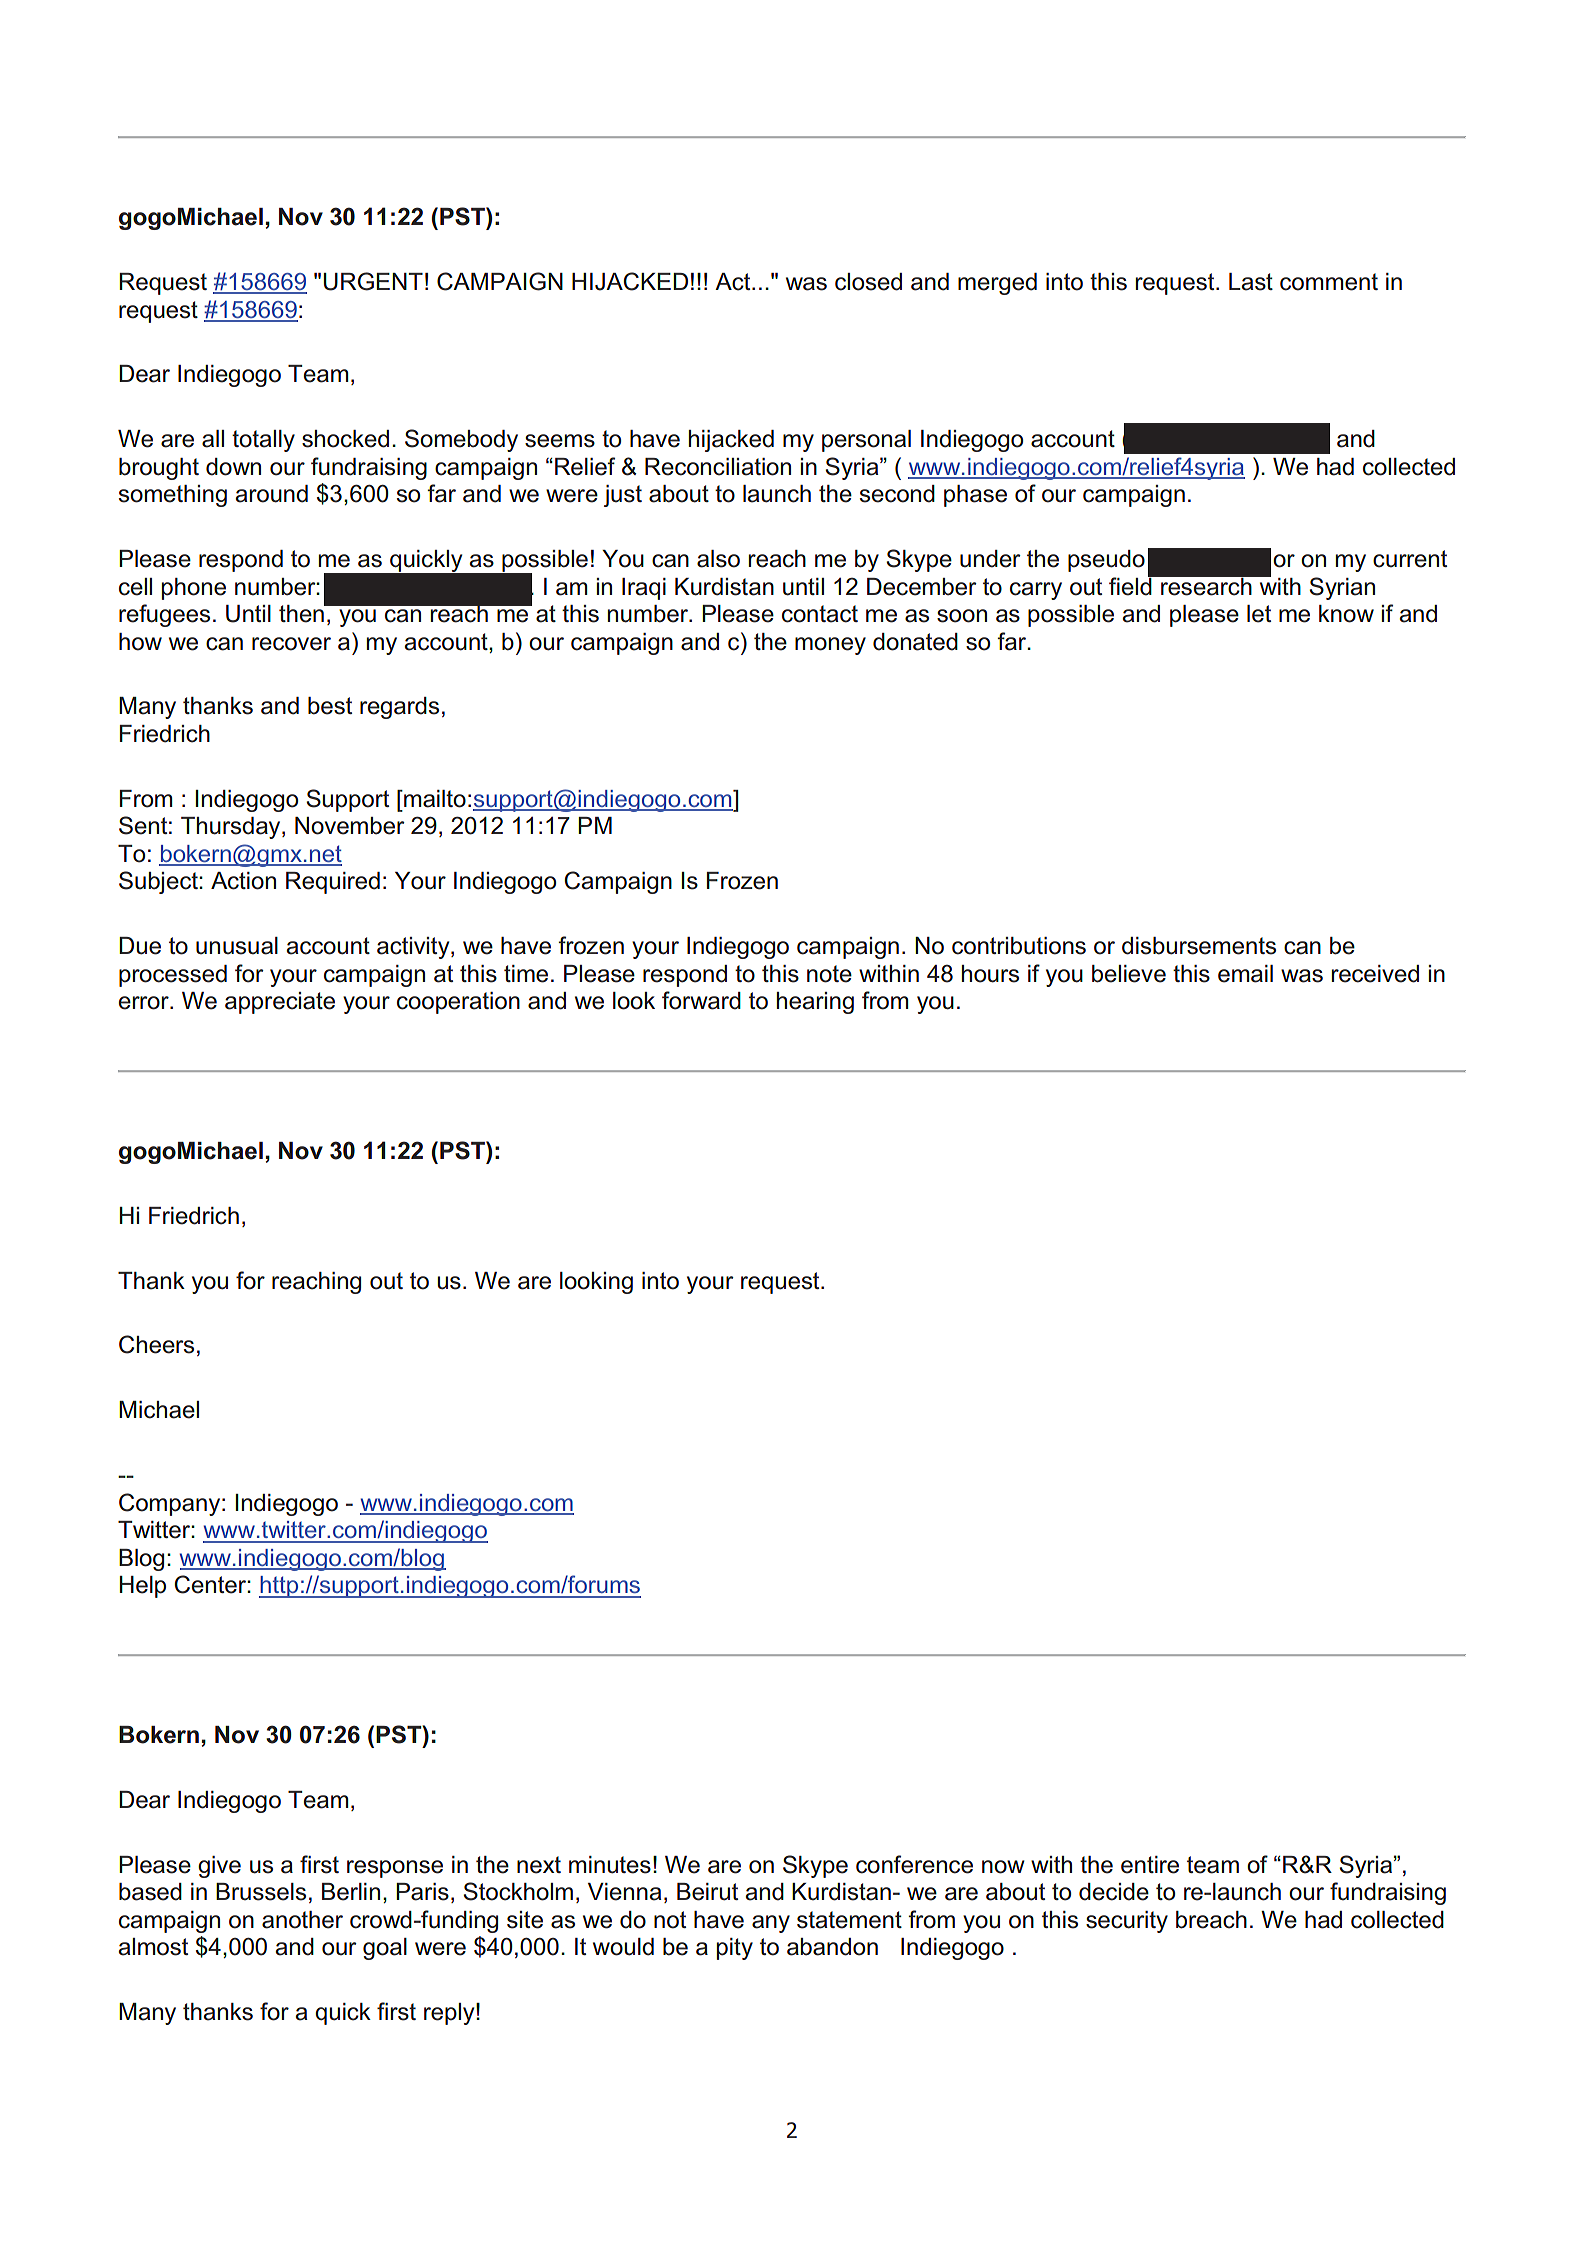 Image resolution: width=1583 pixels, height=2241 pixels. What do you see at coordinates (1251, 282) in the document?
I see `Last` at bounding box center [1251, 282].
